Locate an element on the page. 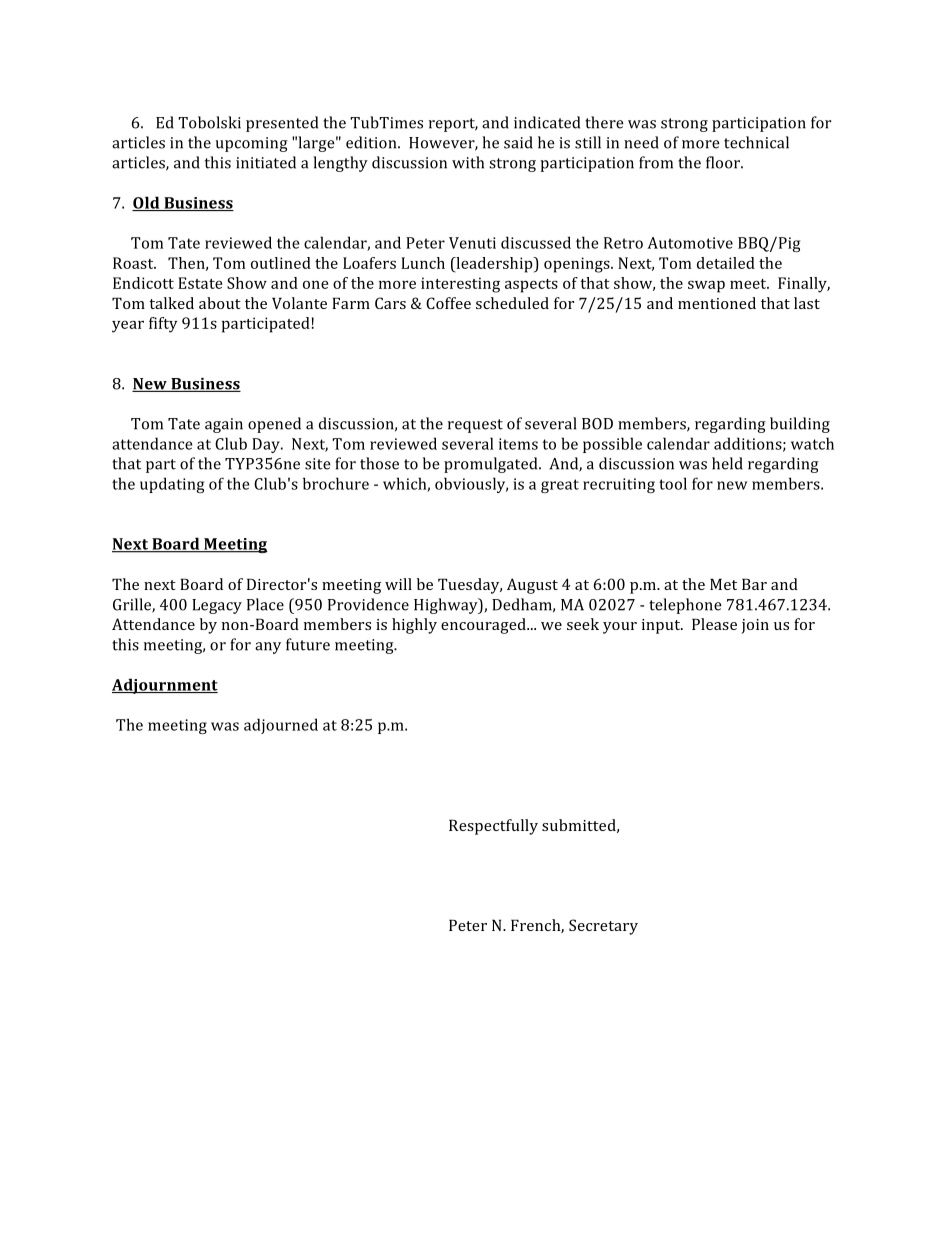 Image resolution: width=952 pixels, height=1233 pixels. tool is located at coordinates (673, 483).
